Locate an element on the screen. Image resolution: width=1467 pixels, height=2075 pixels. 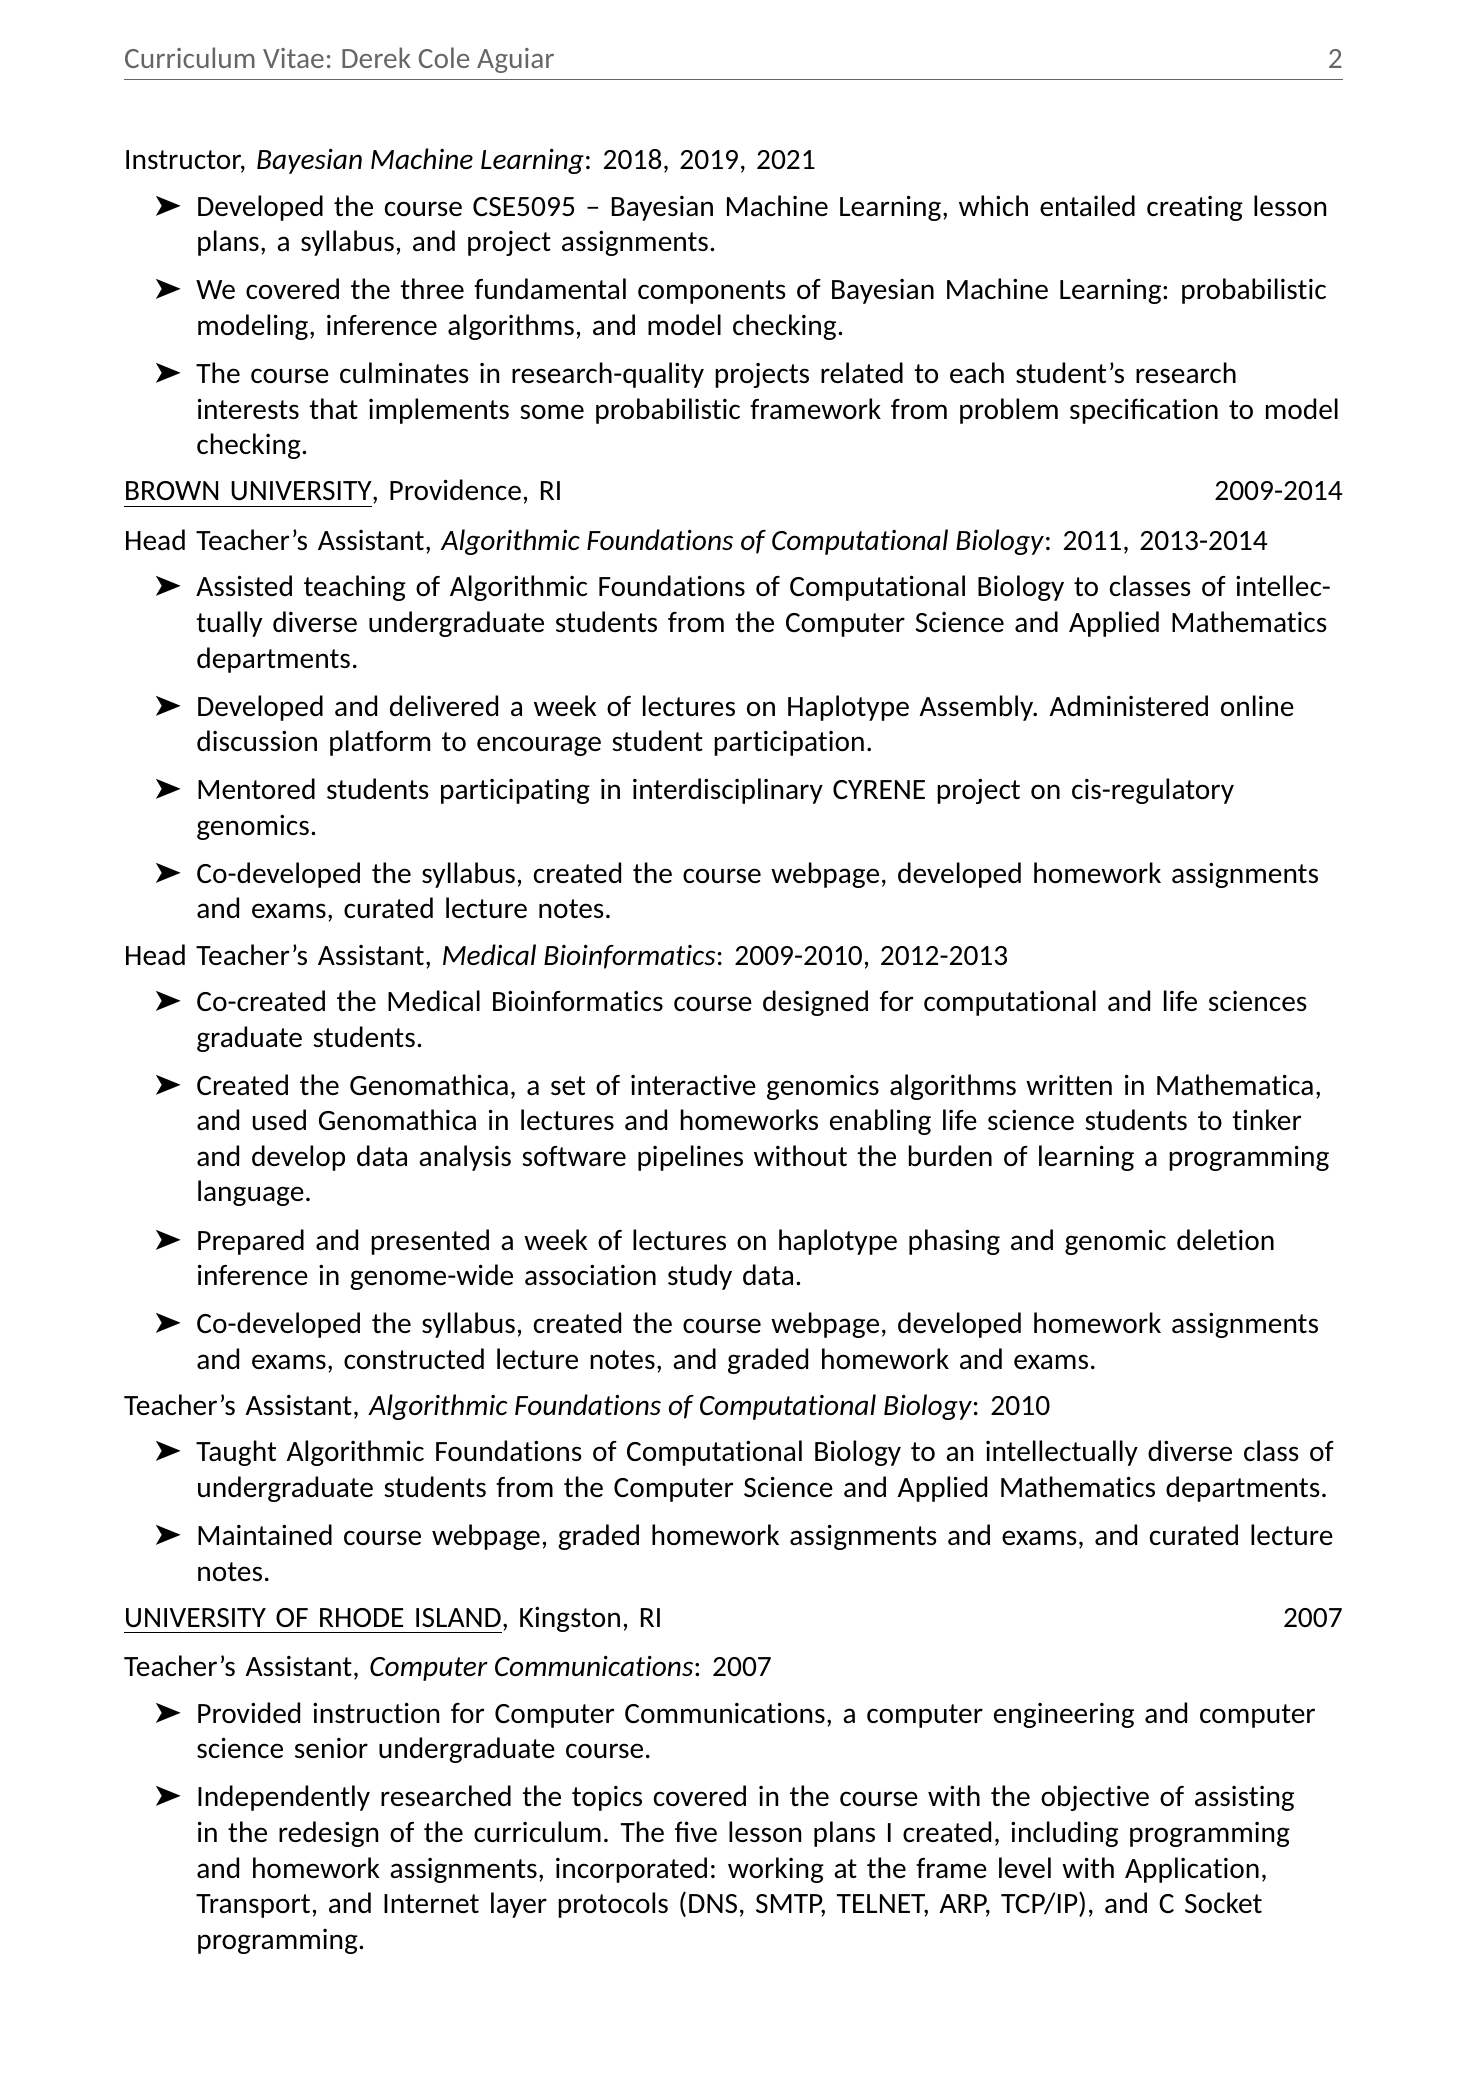
Application is located at coordinates (1192, 1870).
